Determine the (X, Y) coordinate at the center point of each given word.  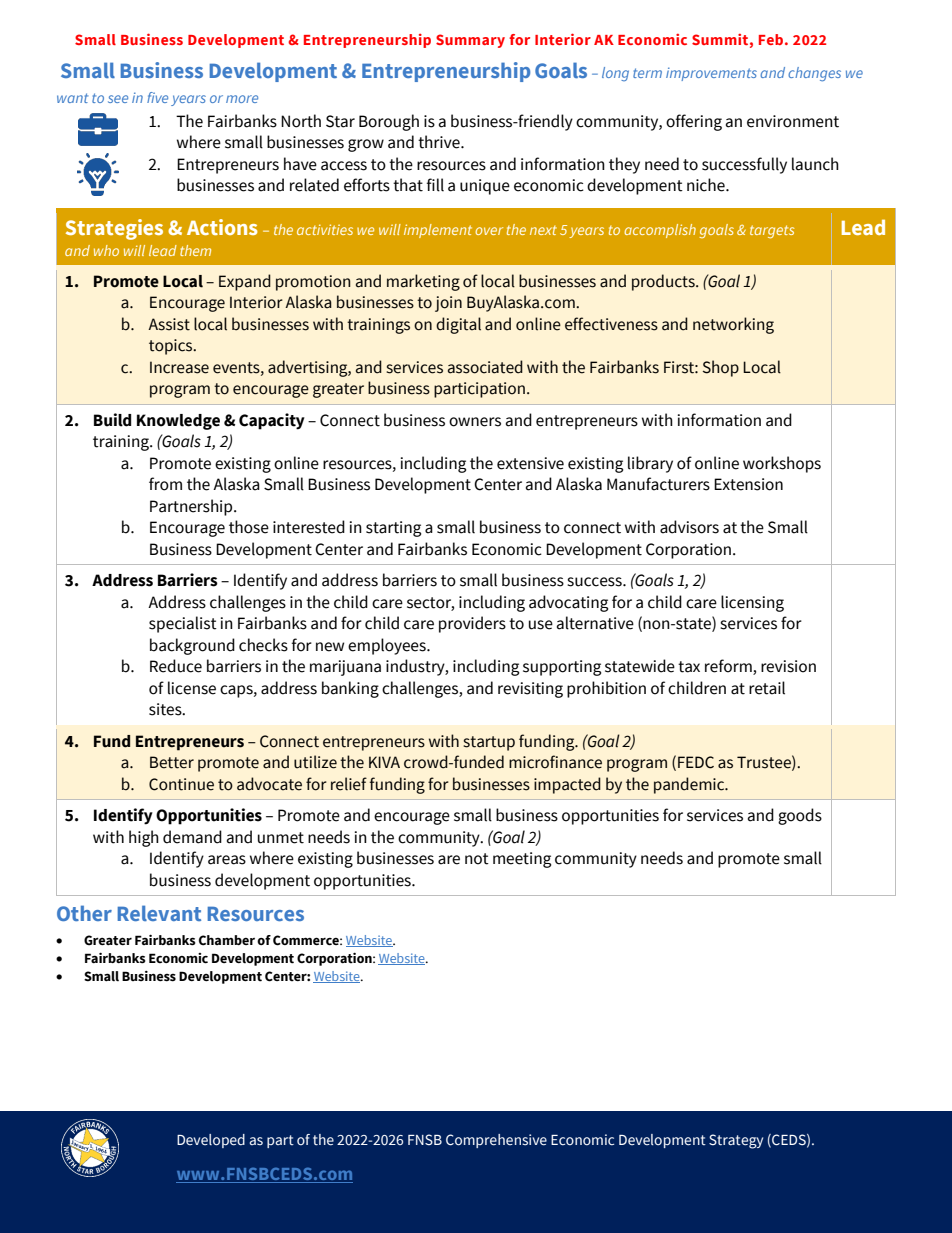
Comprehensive (496, 1141)
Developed (211, 1141)
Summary (470, 41)
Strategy (736, 1141)
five (157, 97)
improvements (711, 74)
